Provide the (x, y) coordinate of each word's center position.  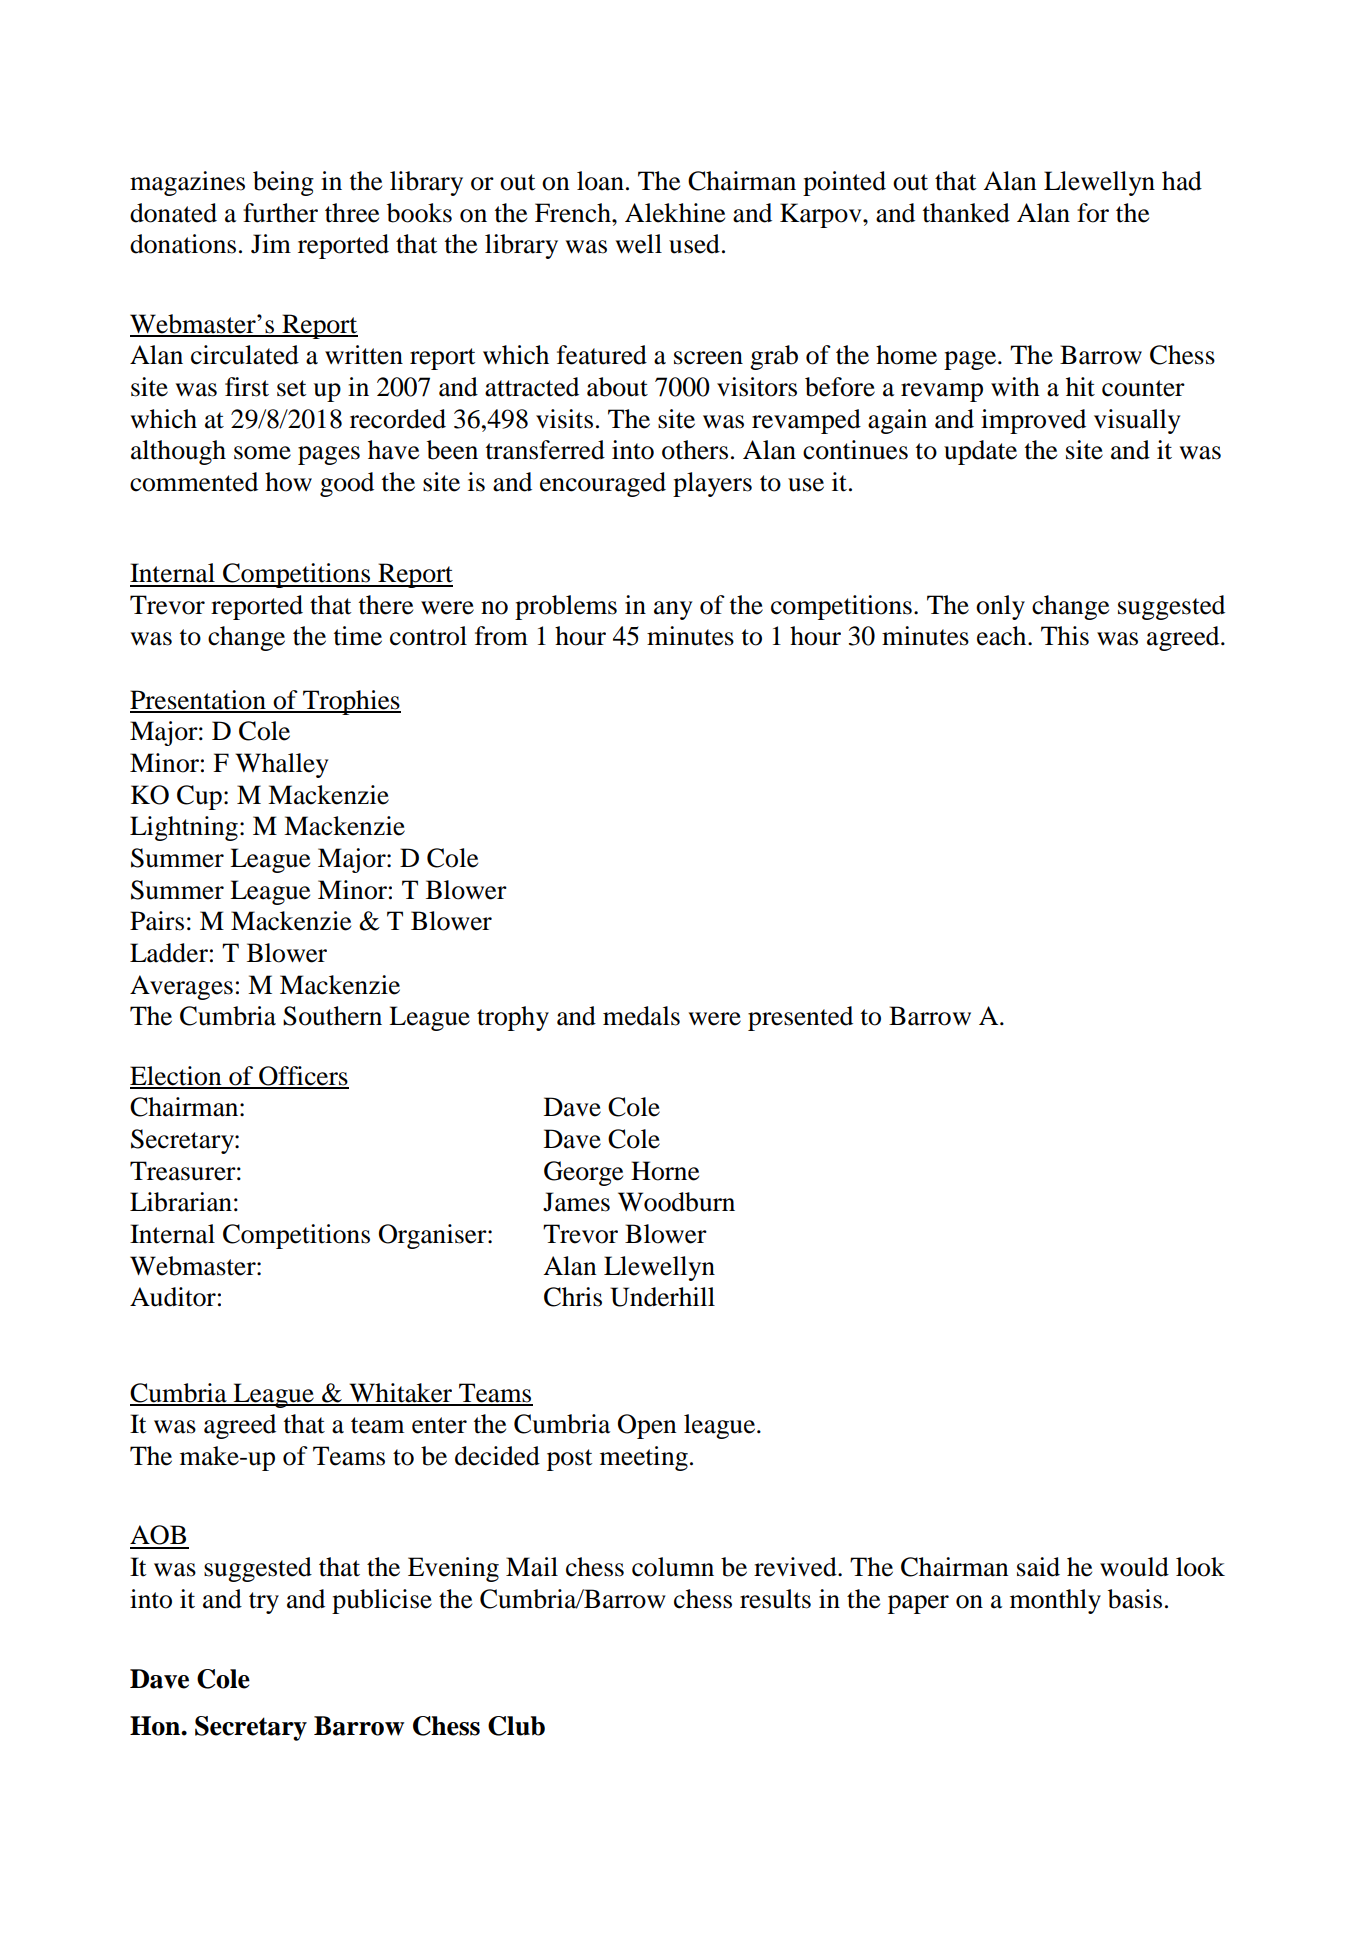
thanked (966, 213)
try (264, 1603)
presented (800, 1018)
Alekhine (675, 213)
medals (641, 1016)
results (775, 1599)
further (280, 213)
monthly (1055, 1601)
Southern (332, 1016)
